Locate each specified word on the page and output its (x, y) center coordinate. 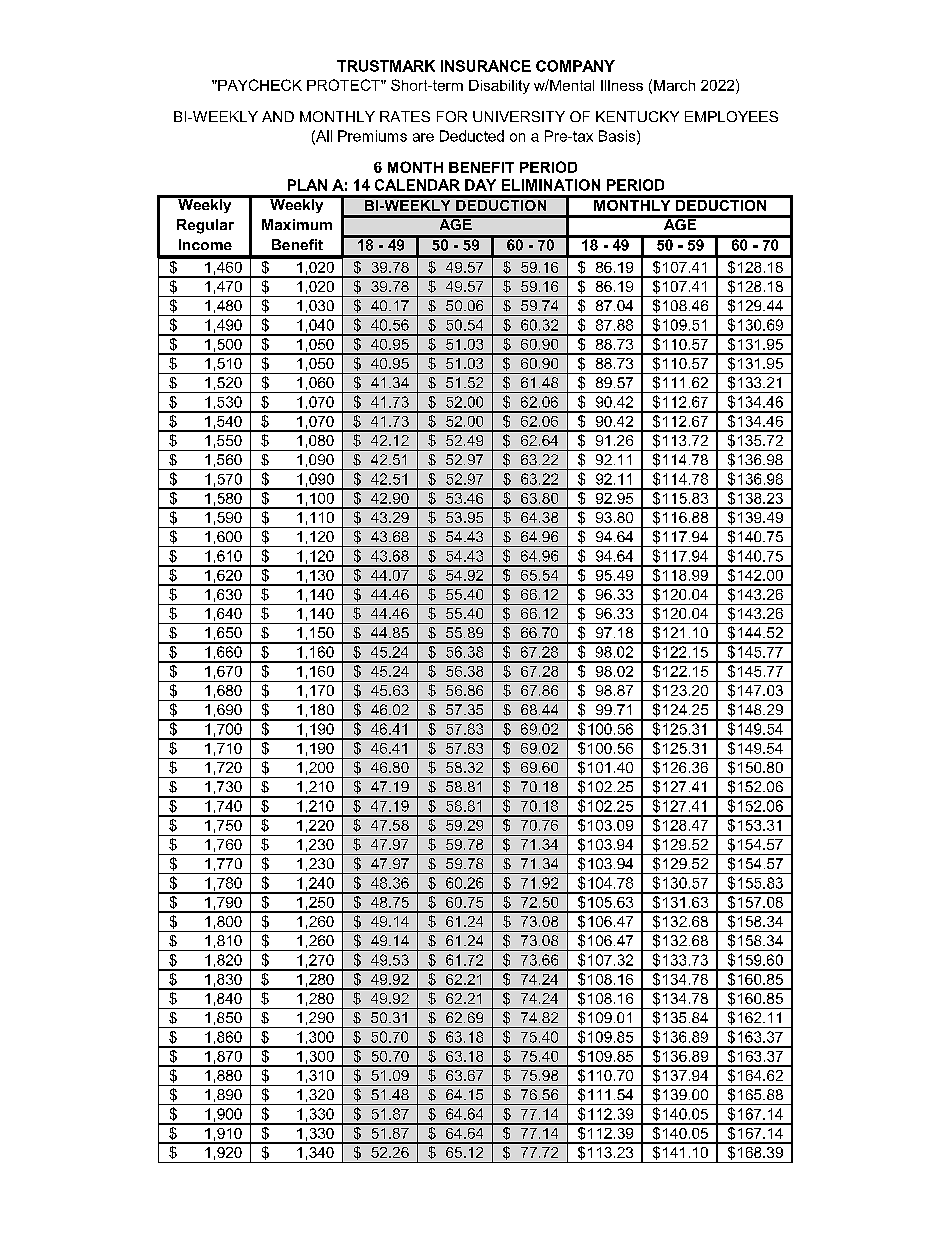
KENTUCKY (637, 116)
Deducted (472, 136)
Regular (205, 226)
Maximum (297, 224)
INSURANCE (486, 66)
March (674, 85)
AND (278, 116)
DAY (480, 185)
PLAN (307, 185)
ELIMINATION (551, 185)
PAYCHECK (259, 85)
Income (205, 244)
